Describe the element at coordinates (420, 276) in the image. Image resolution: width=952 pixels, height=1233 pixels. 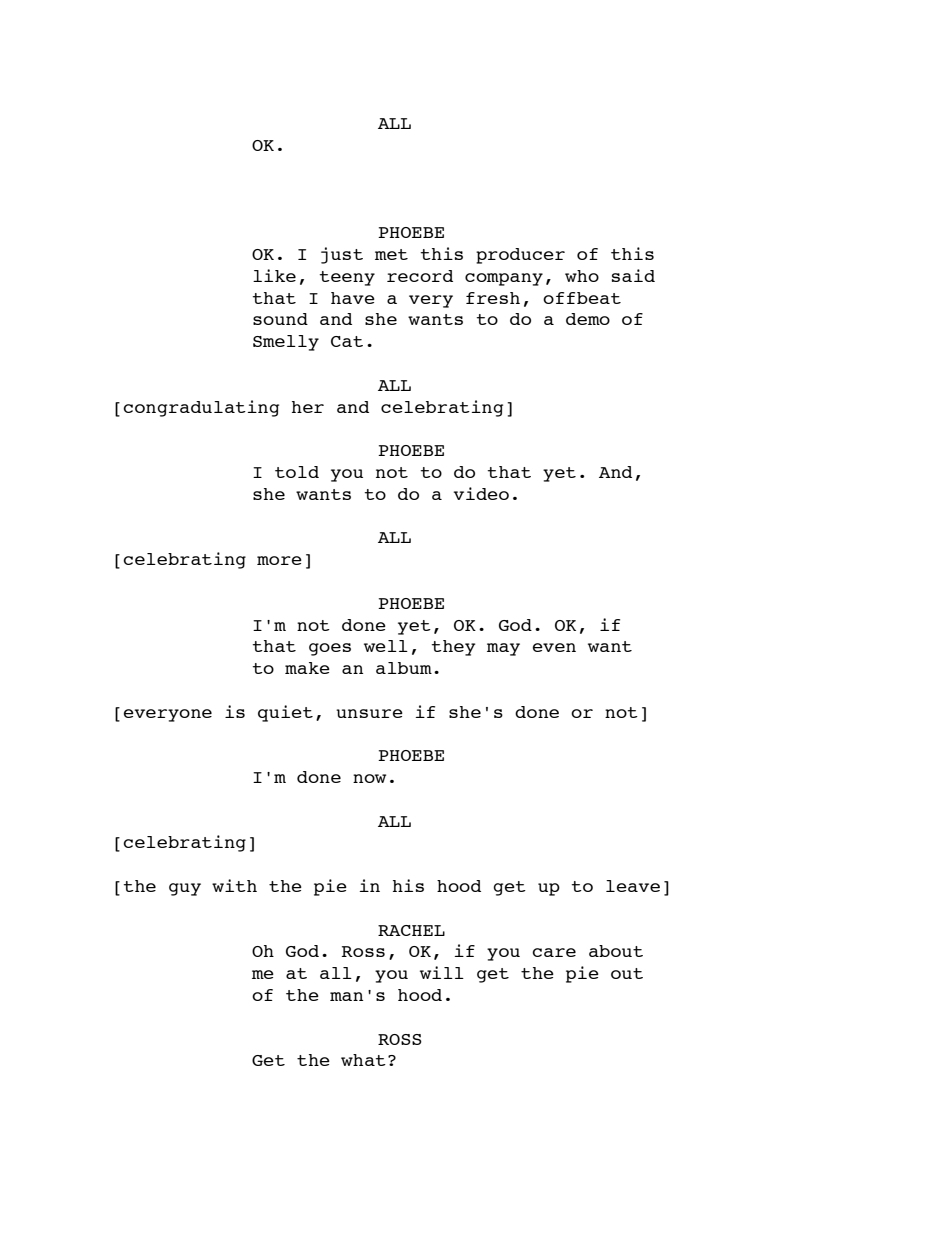
I see `record` at that location.
